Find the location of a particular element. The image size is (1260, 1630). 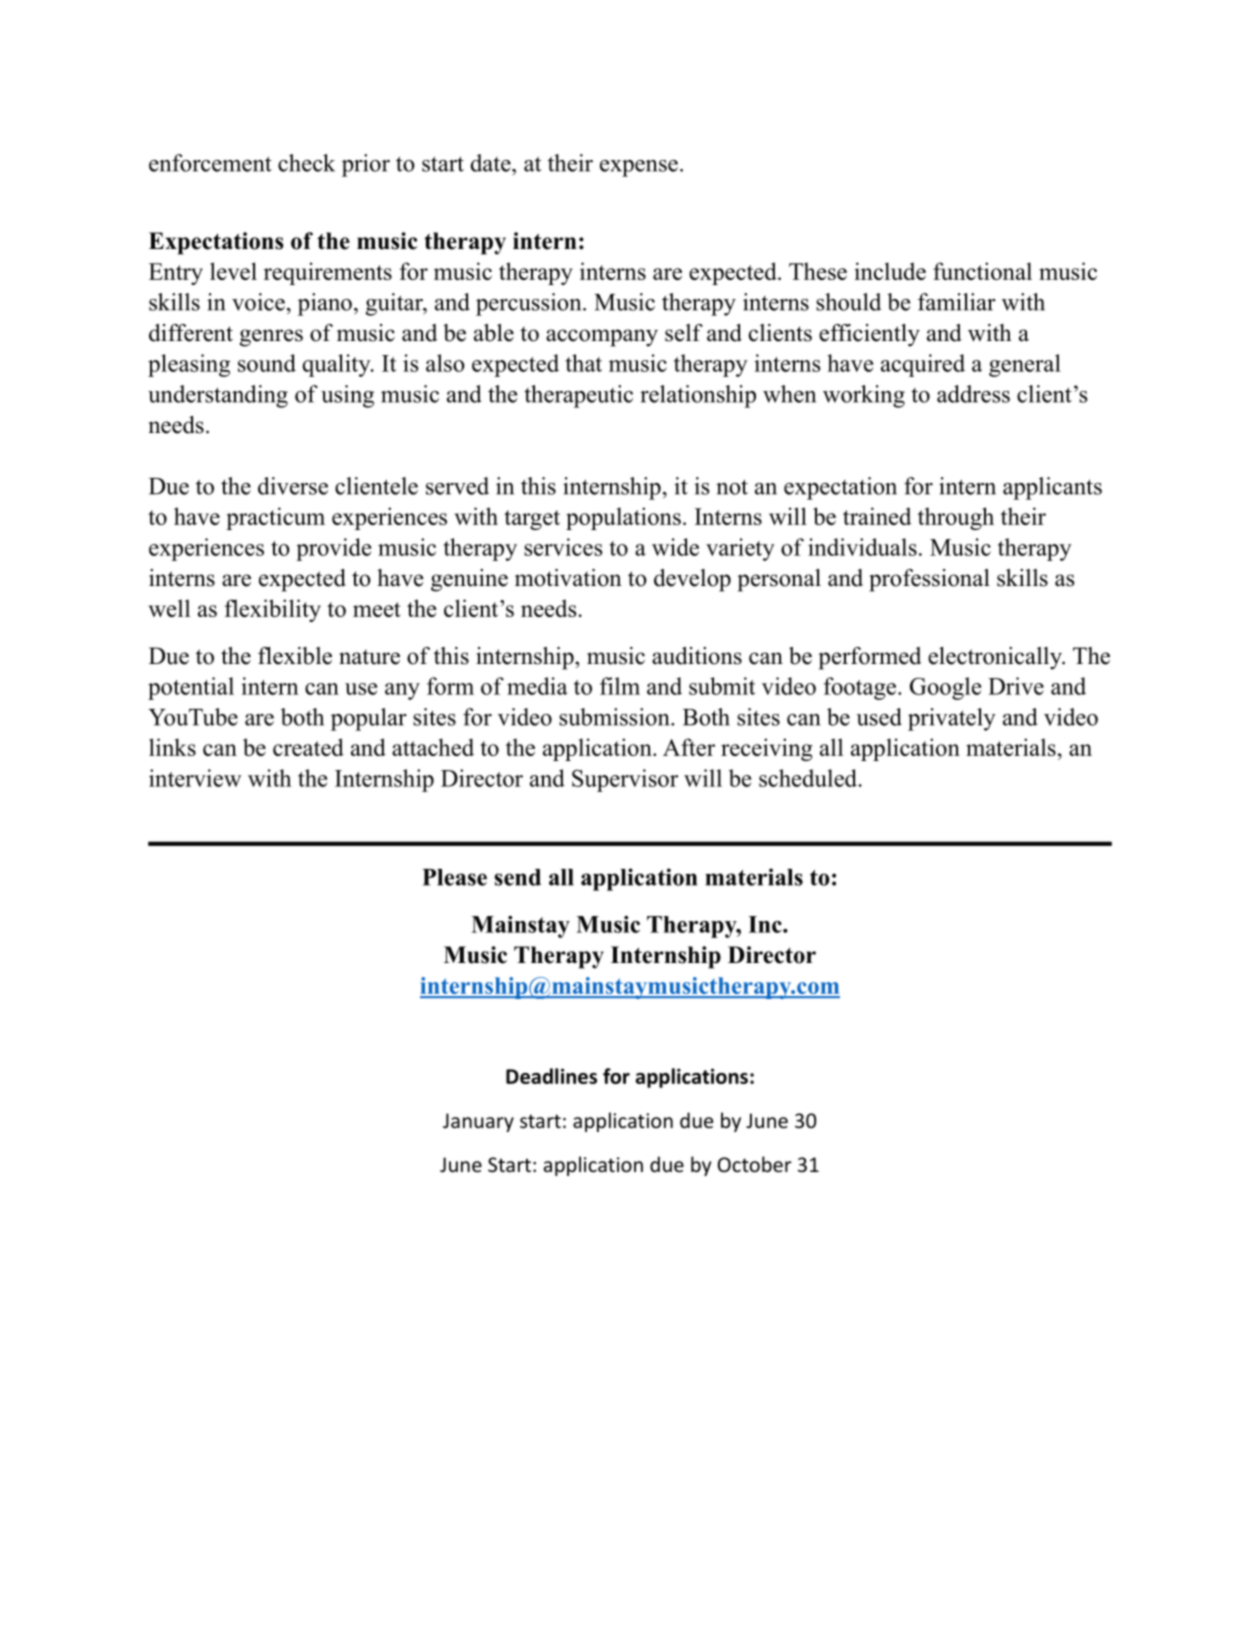

Google is located at coordinates (945, 688).
